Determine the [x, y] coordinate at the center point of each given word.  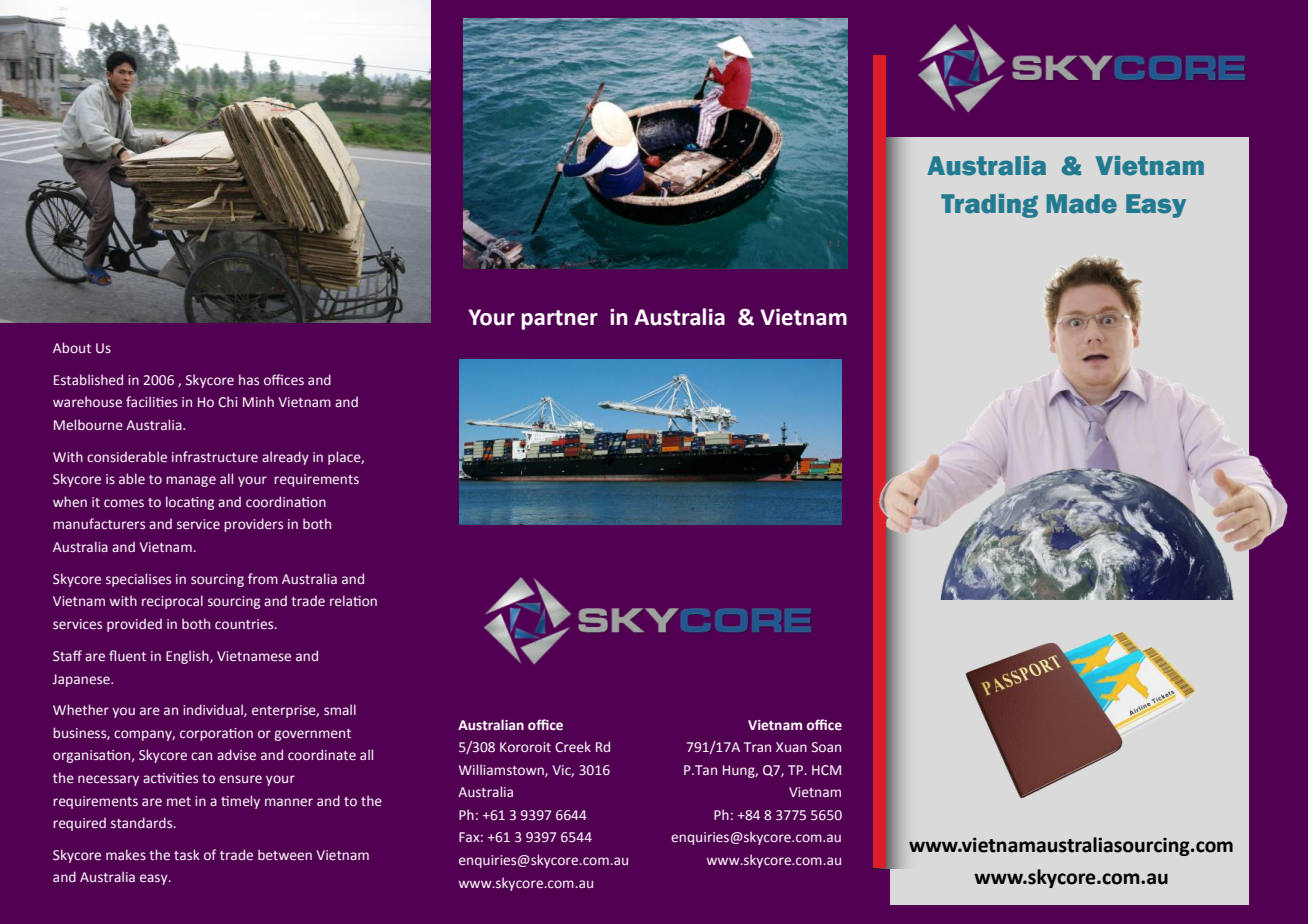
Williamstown [502, 770]
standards [143, 822]
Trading [989, 206]
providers [253, 525]
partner [560, 320]
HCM [826, 770]
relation [353, 600]
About [72, 347]
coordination [286, 501]
